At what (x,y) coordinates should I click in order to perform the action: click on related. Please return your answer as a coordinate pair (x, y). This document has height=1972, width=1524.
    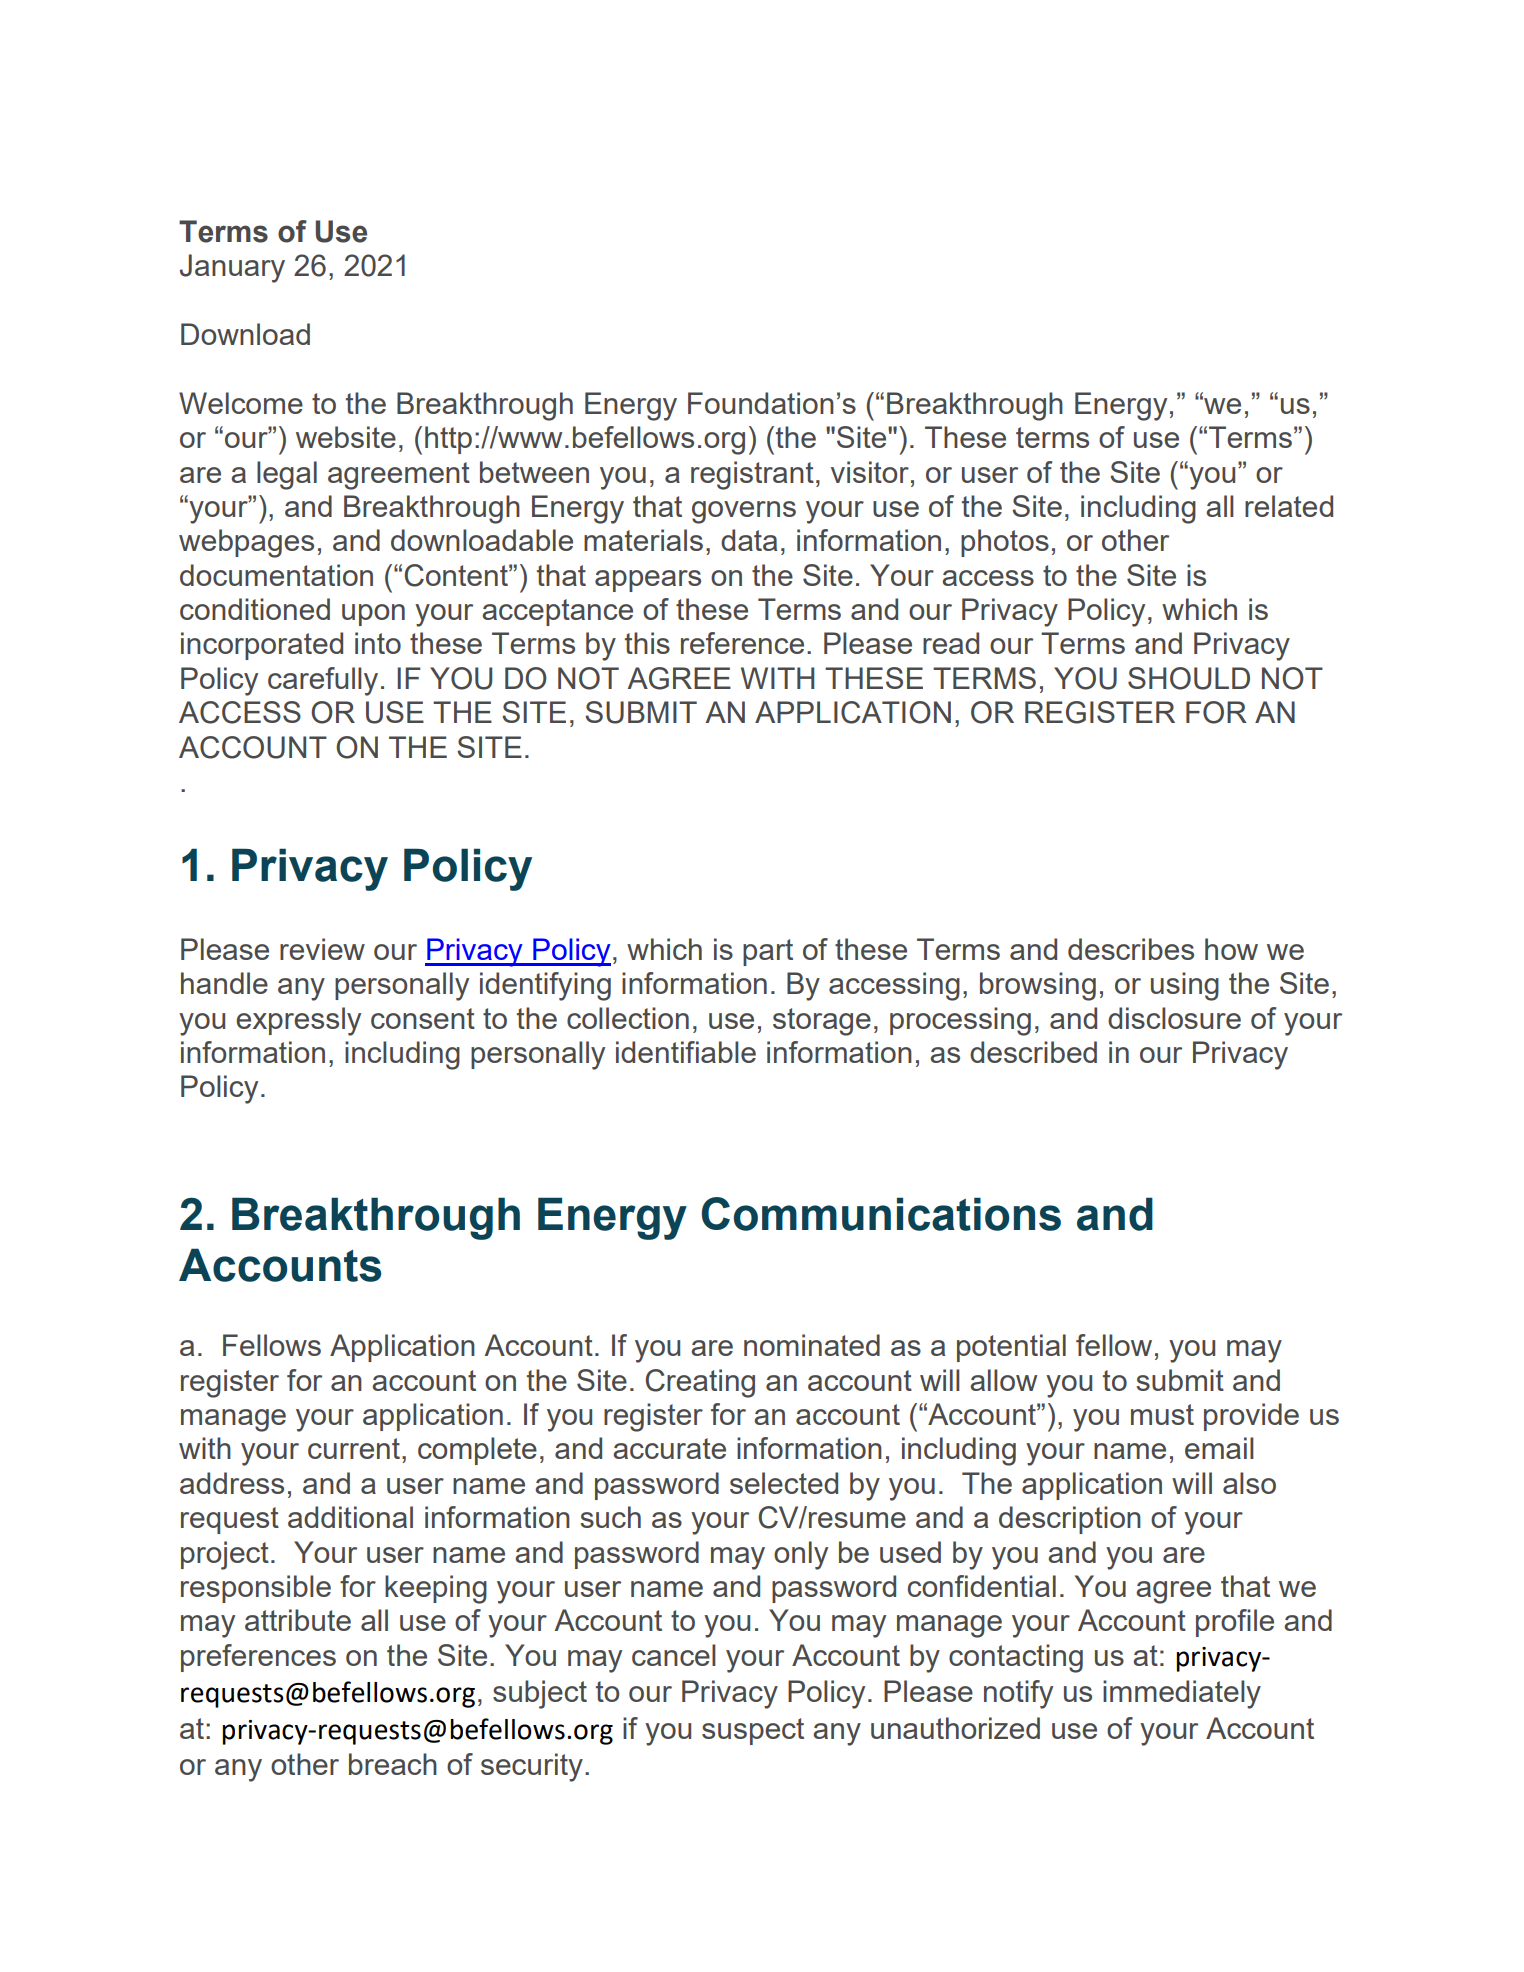
    Looking at the image, I should click on (1289, 506).
